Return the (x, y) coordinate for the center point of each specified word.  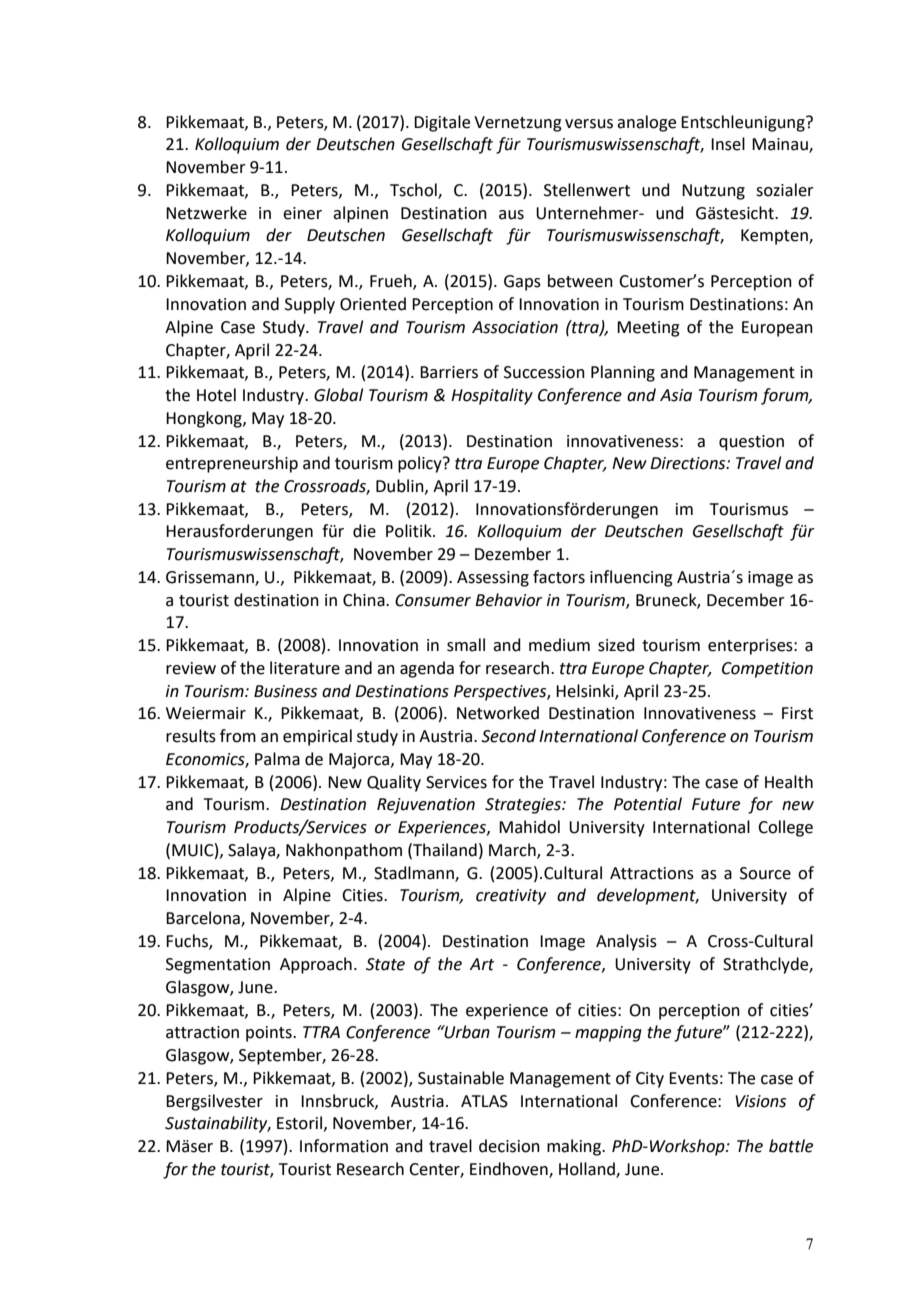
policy (421, 464)
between (580, 281)
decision (509, 1146)
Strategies (524, 806)
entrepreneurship (232, 464)
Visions (760, 1101)
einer (302, 213)
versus (589, 124)
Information (344, 1146)
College (785, 828)
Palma (277, 759)
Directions (689, 463)
